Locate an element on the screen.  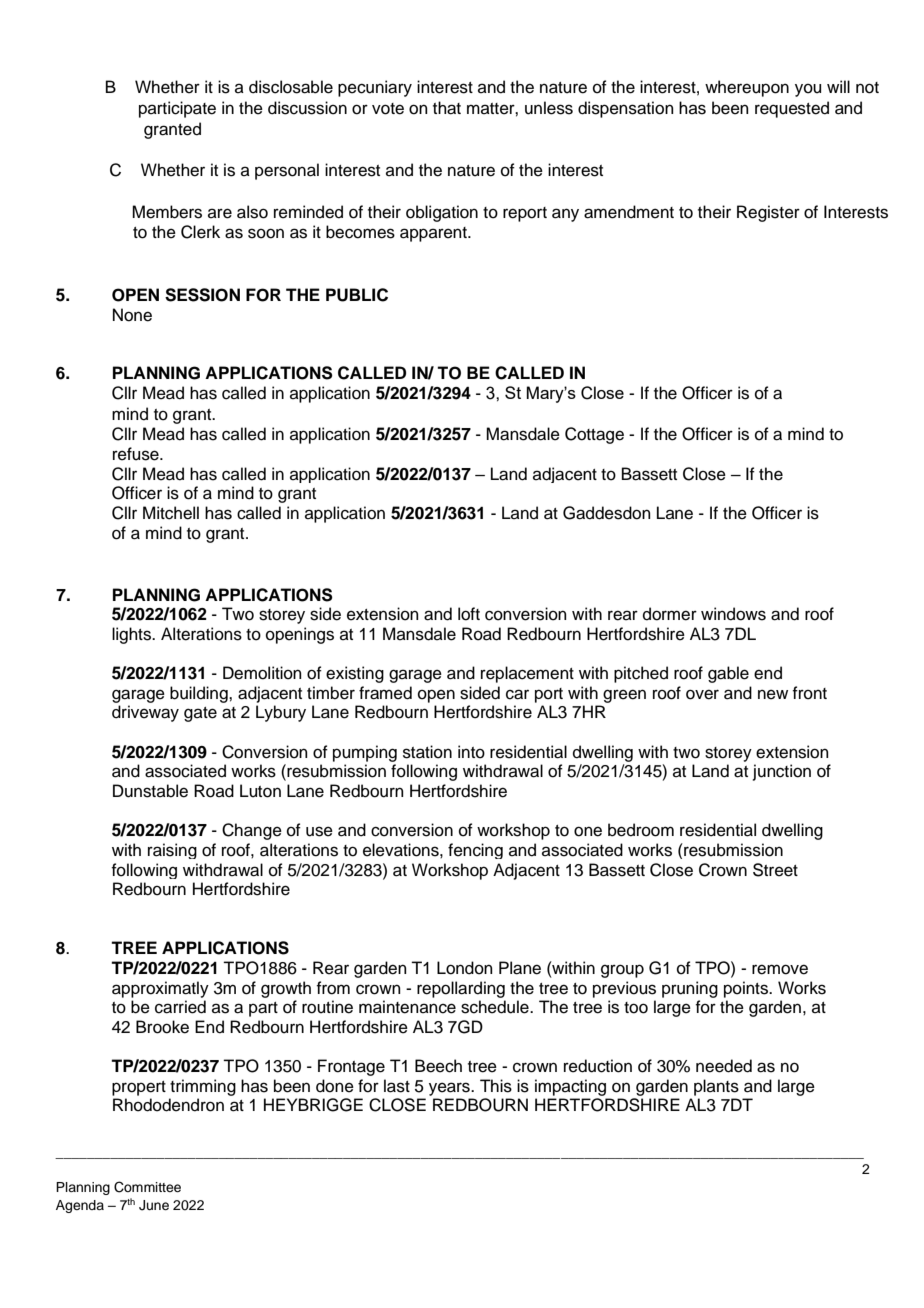
requested is located at coordinates (792, 109).
